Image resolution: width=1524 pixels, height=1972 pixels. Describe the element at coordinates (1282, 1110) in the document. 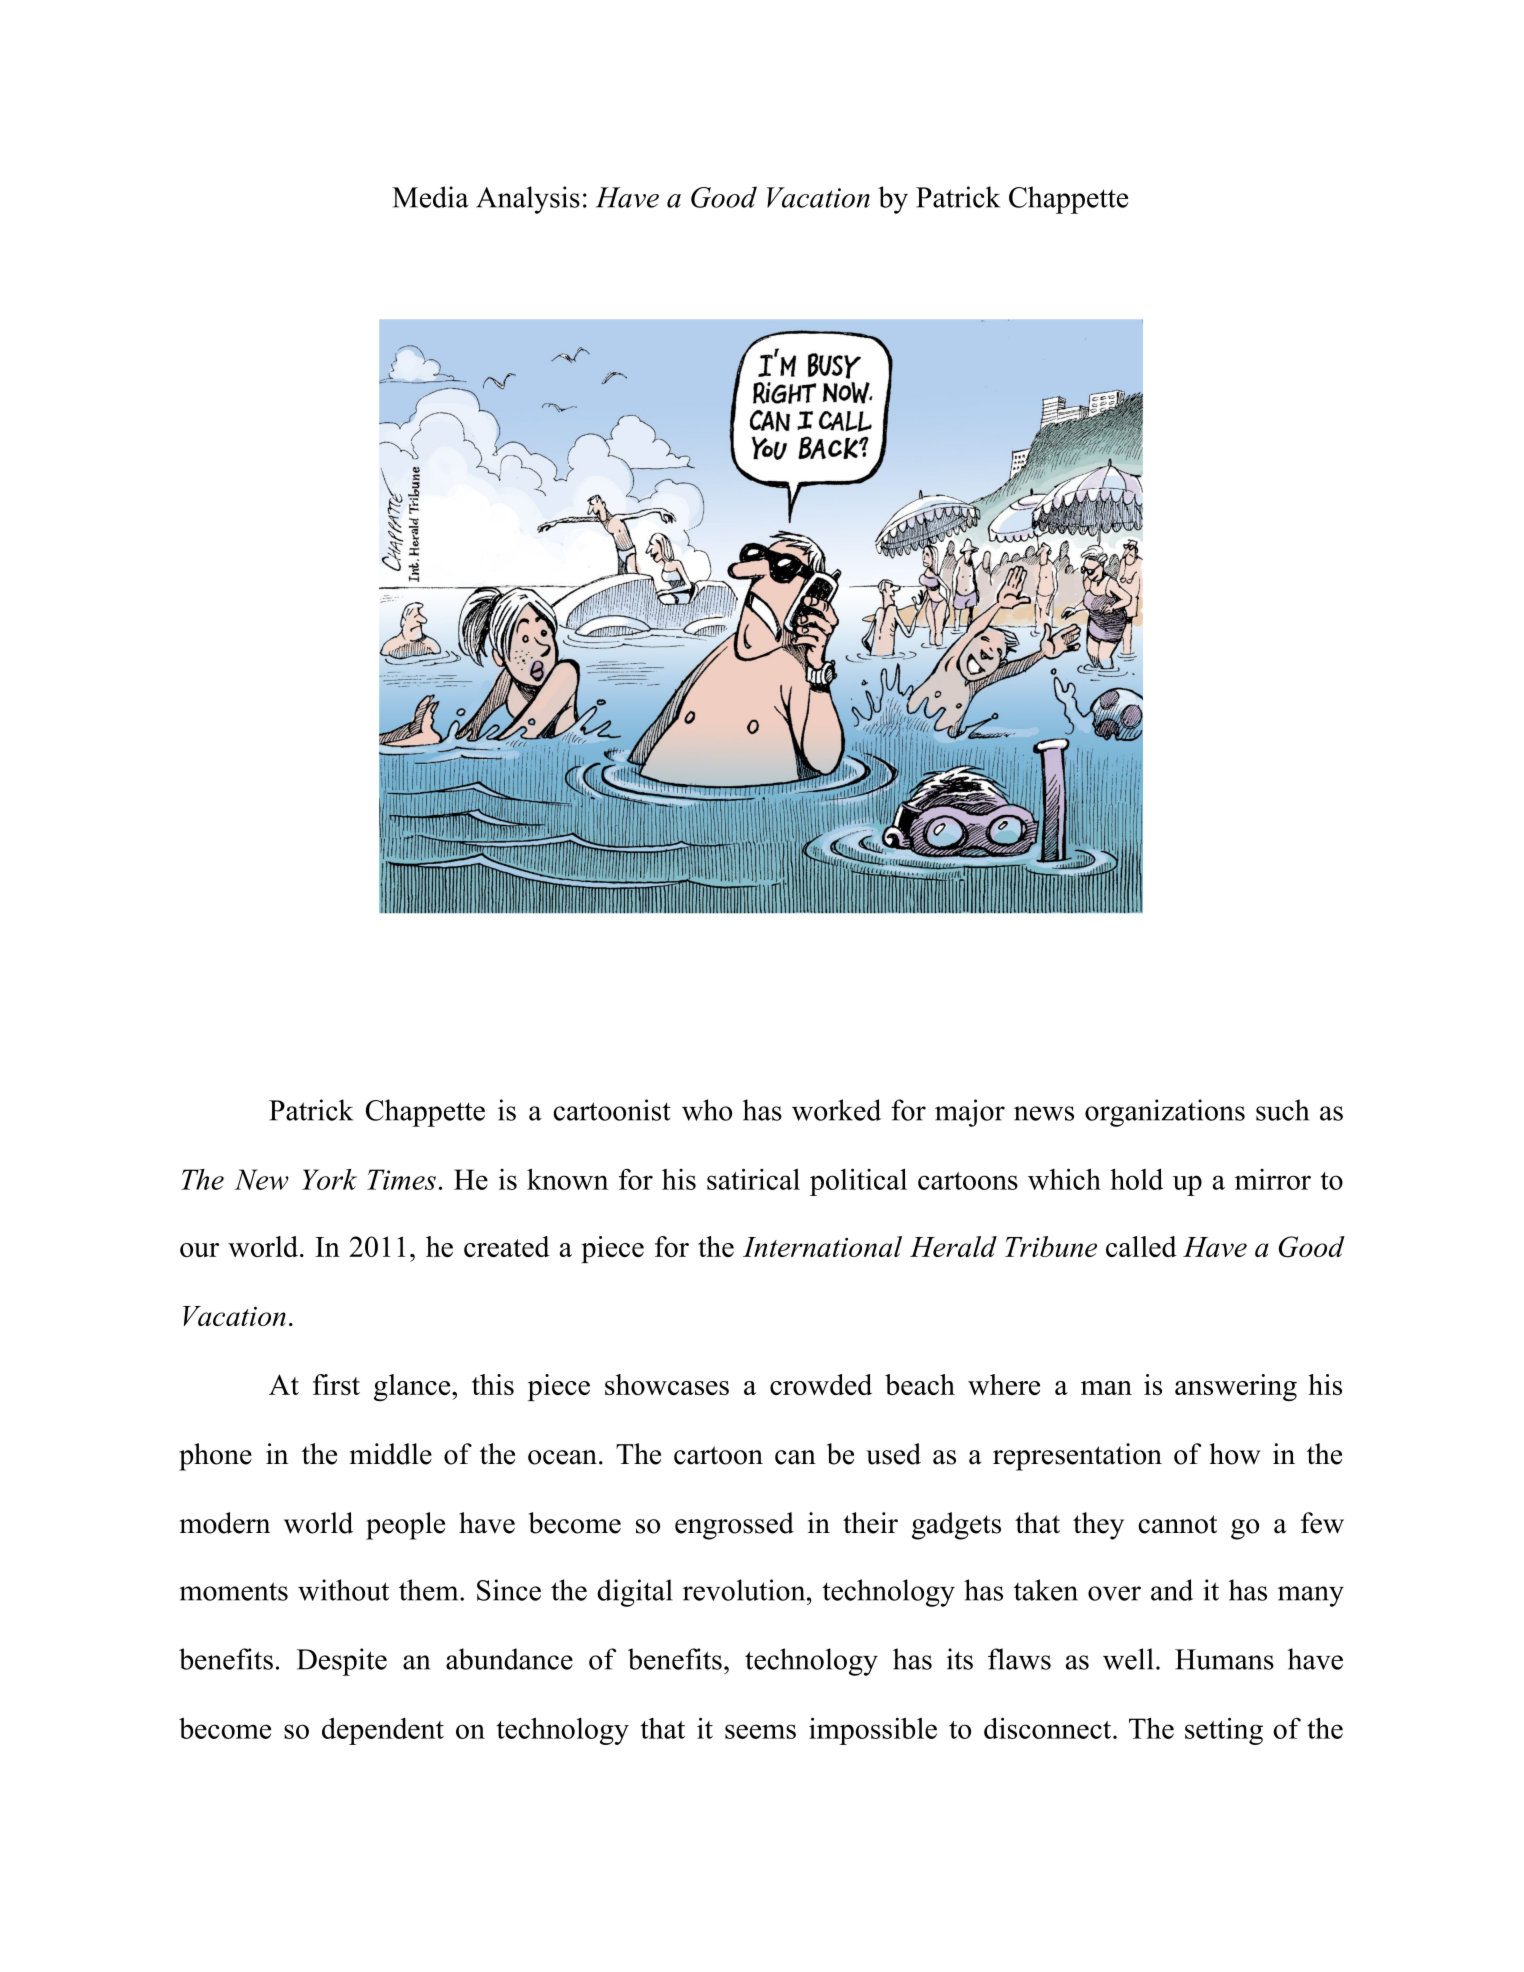

I see `such` at that location.
